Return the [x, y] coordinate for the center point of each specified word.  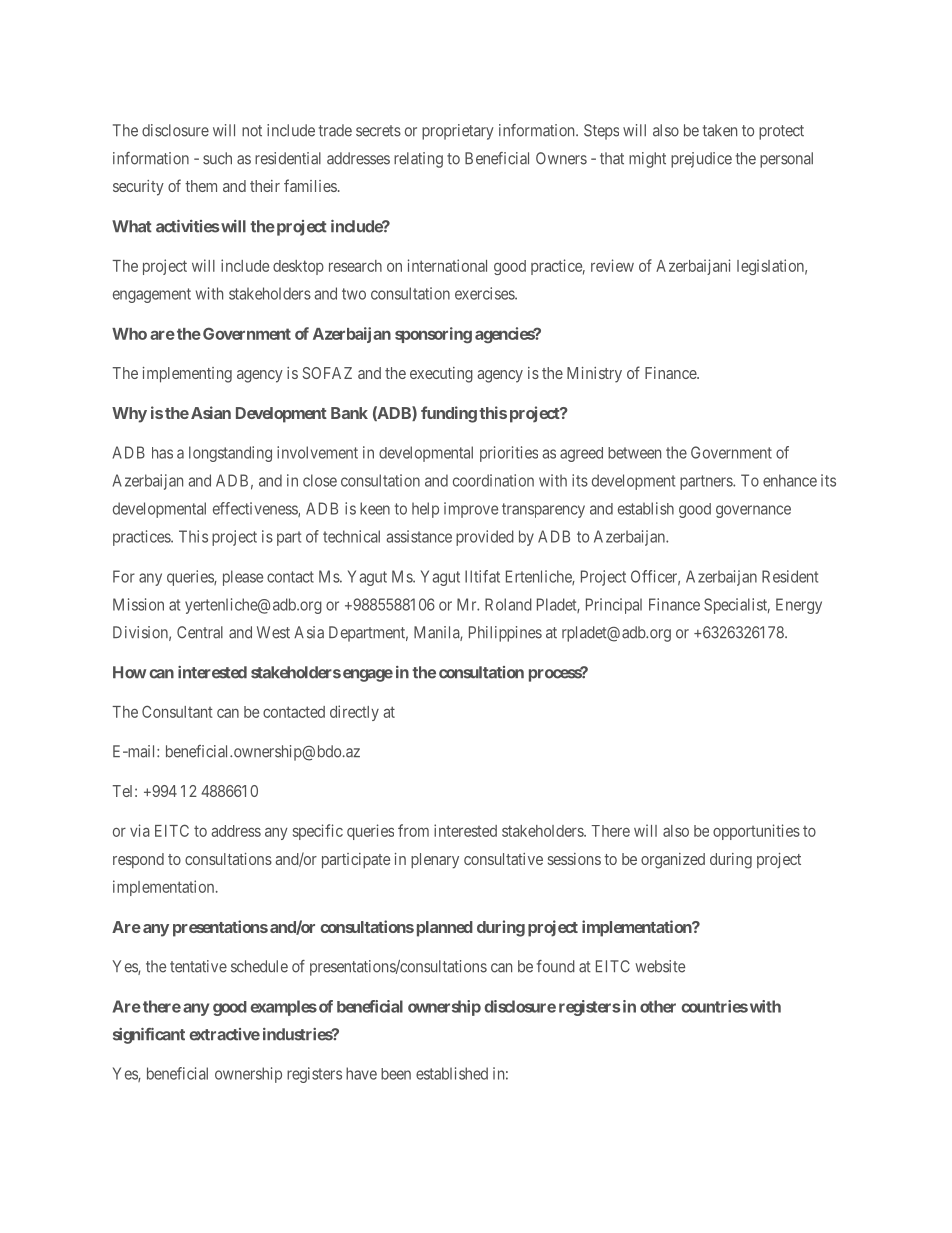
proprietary [458, 132]
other [658, 1006]
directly [354, 713]
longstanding [230, 454]
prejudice [701, 160]
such [217, 158]
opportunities [756, 832]
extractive [224, 1034]
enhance [790, 480]
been [396, 1074]
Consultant [177, 711]
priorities [509, 454]
